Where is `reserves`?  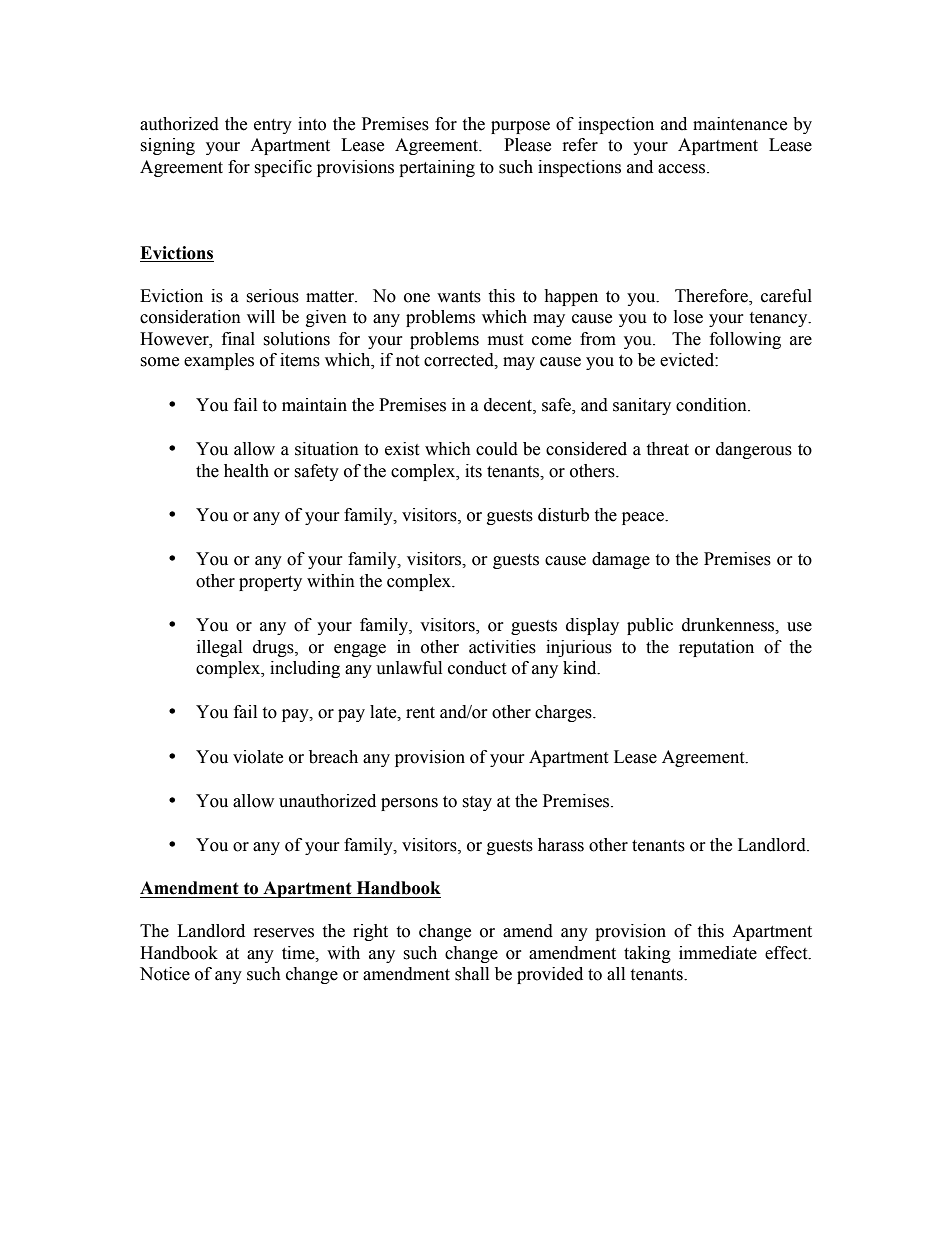
reserves is located at coordinates (284, 933).
